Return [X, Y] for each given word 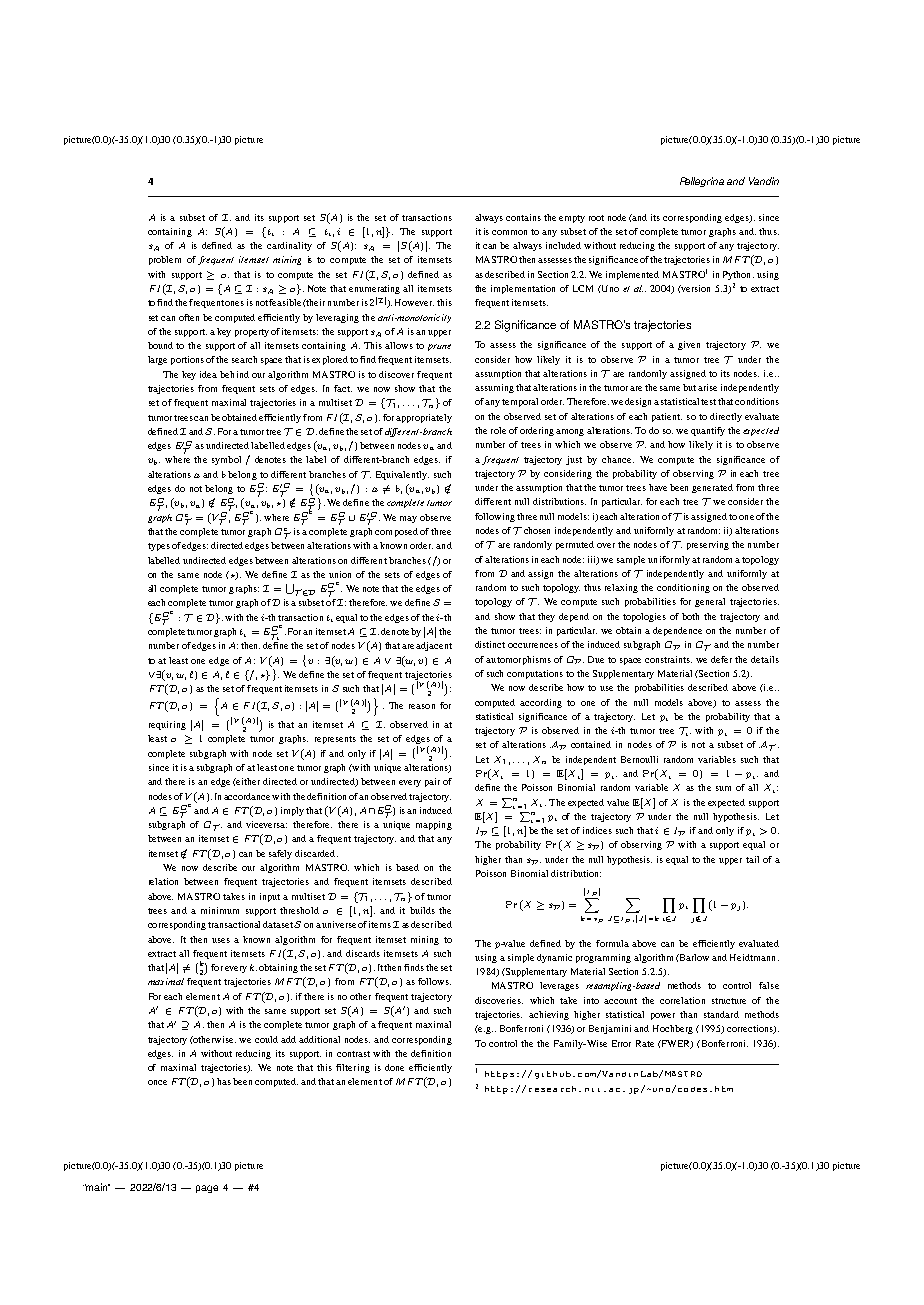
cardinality [289, 246]
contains [523, 217]
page [207, 1189]
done [394, 1067]
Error [621, 1043]
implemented [632, 275]
